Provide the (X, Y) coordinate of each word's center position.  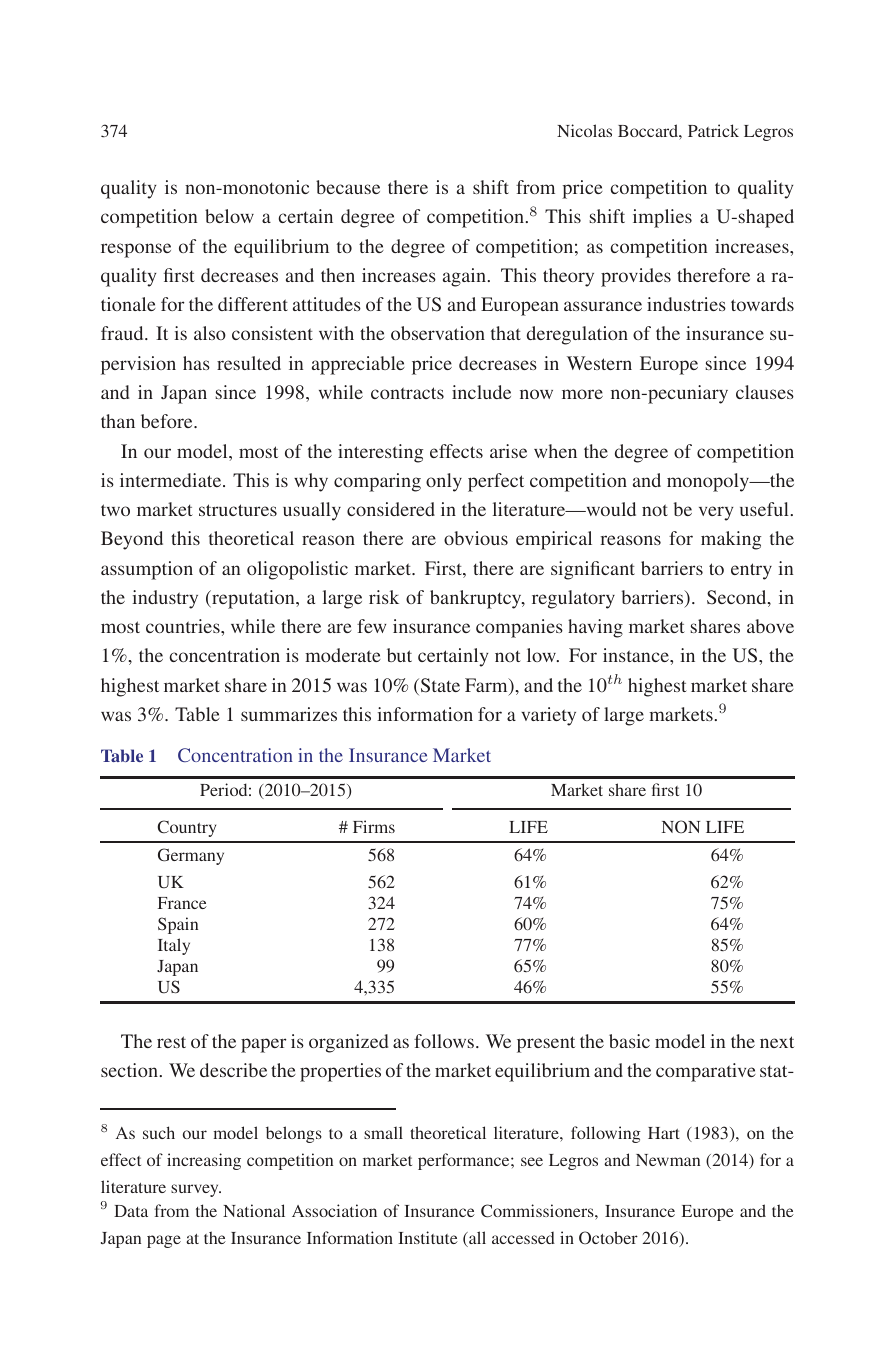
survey (196, 1190)
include (481, 392)
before (168, 421)
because (348, 187)
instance (637, 655)
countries (184, 626)
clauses (765, 392)
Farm (487, 686)
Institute (428, 1237)
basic (629, 1041)
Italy (174, 946)
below (229, 216)
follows (445, 1041)
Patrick (713, 130)
